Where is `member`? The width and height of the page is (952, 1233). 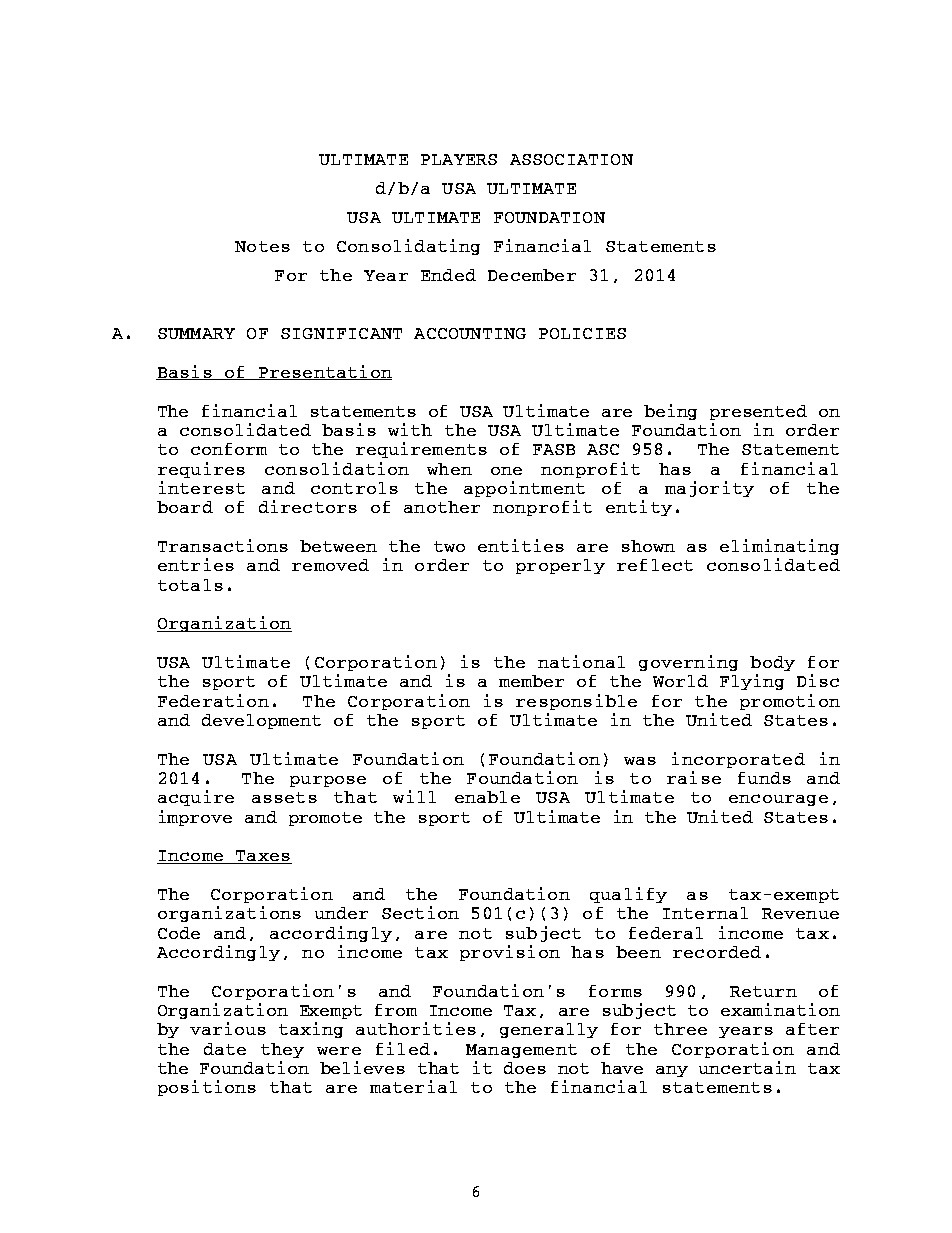
member is located at coordinates (531, 681).
